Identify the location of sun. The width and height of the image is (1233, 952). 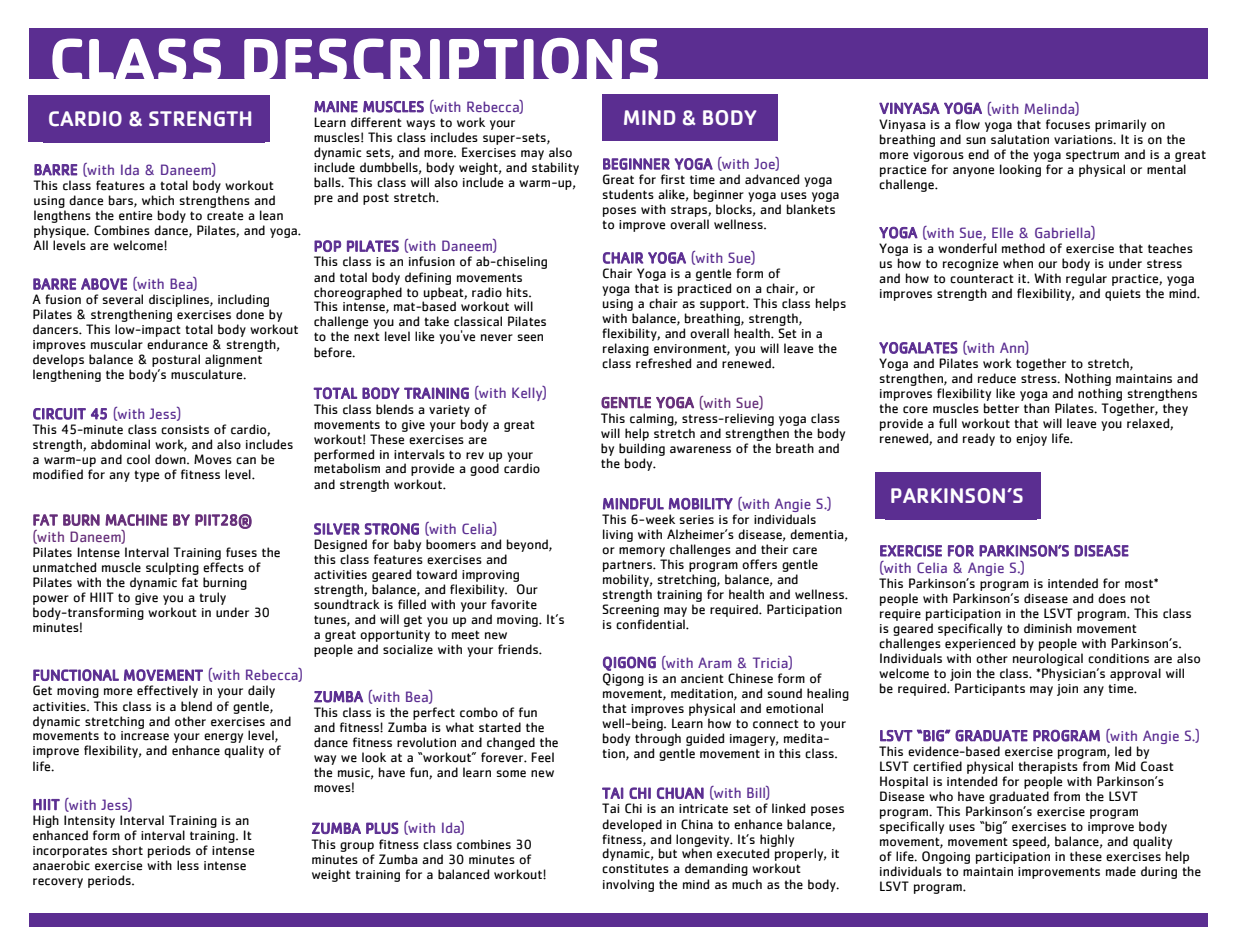
(976, 140).
